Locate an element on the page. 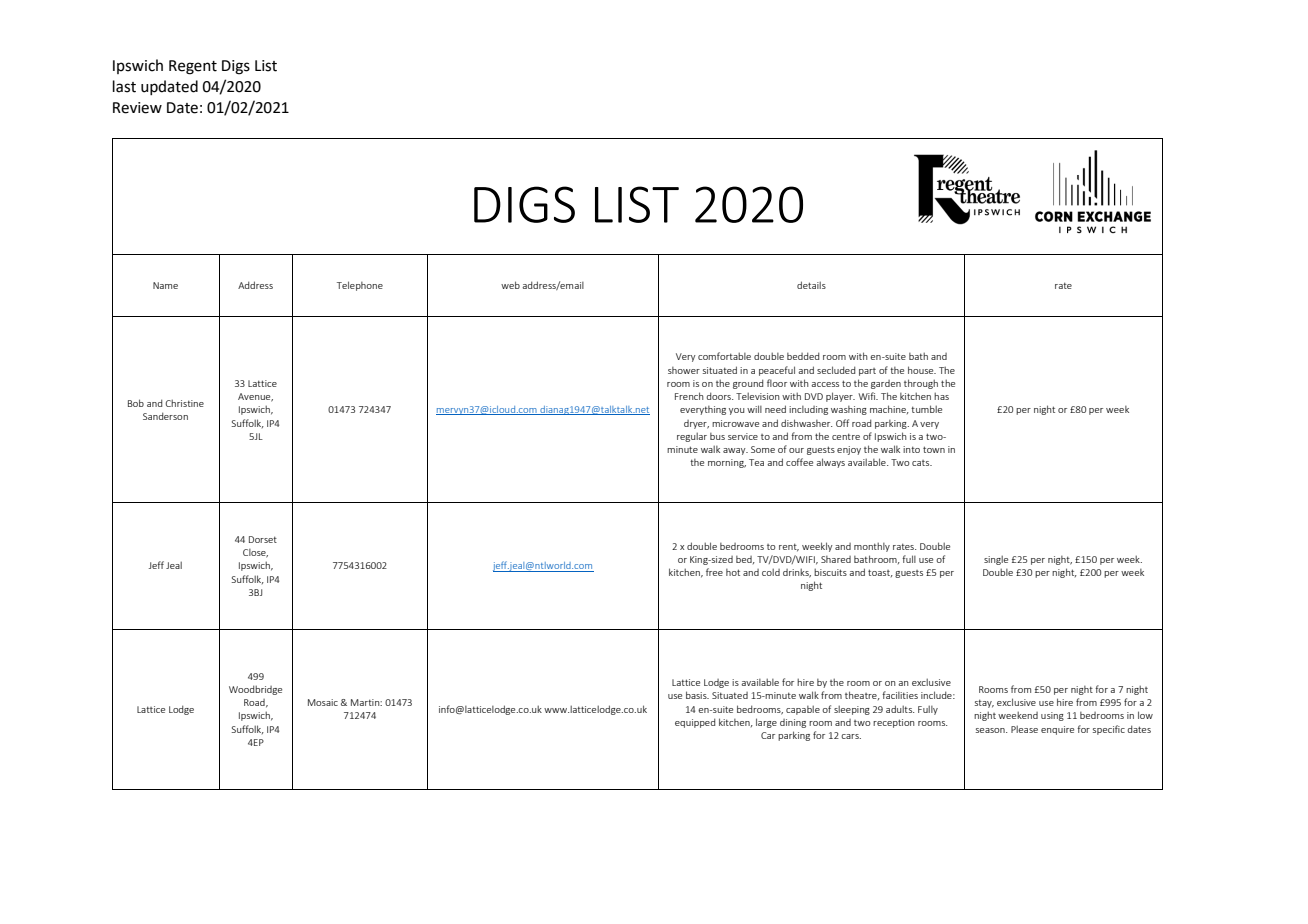 This document has width=1308, height=924. details is located at coordinates (811, 285).
